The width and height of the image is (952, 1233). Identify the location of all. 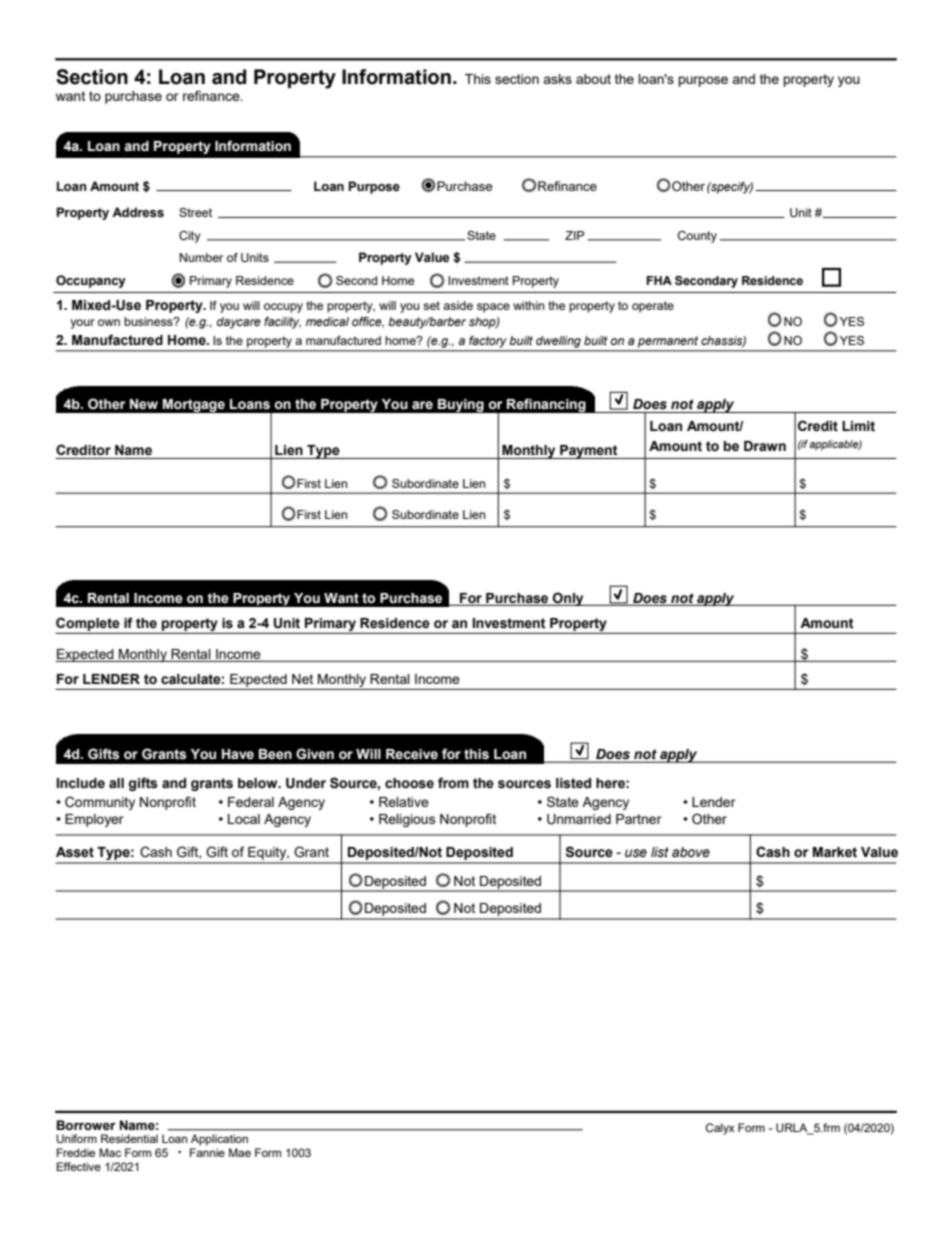
(116, 783).
